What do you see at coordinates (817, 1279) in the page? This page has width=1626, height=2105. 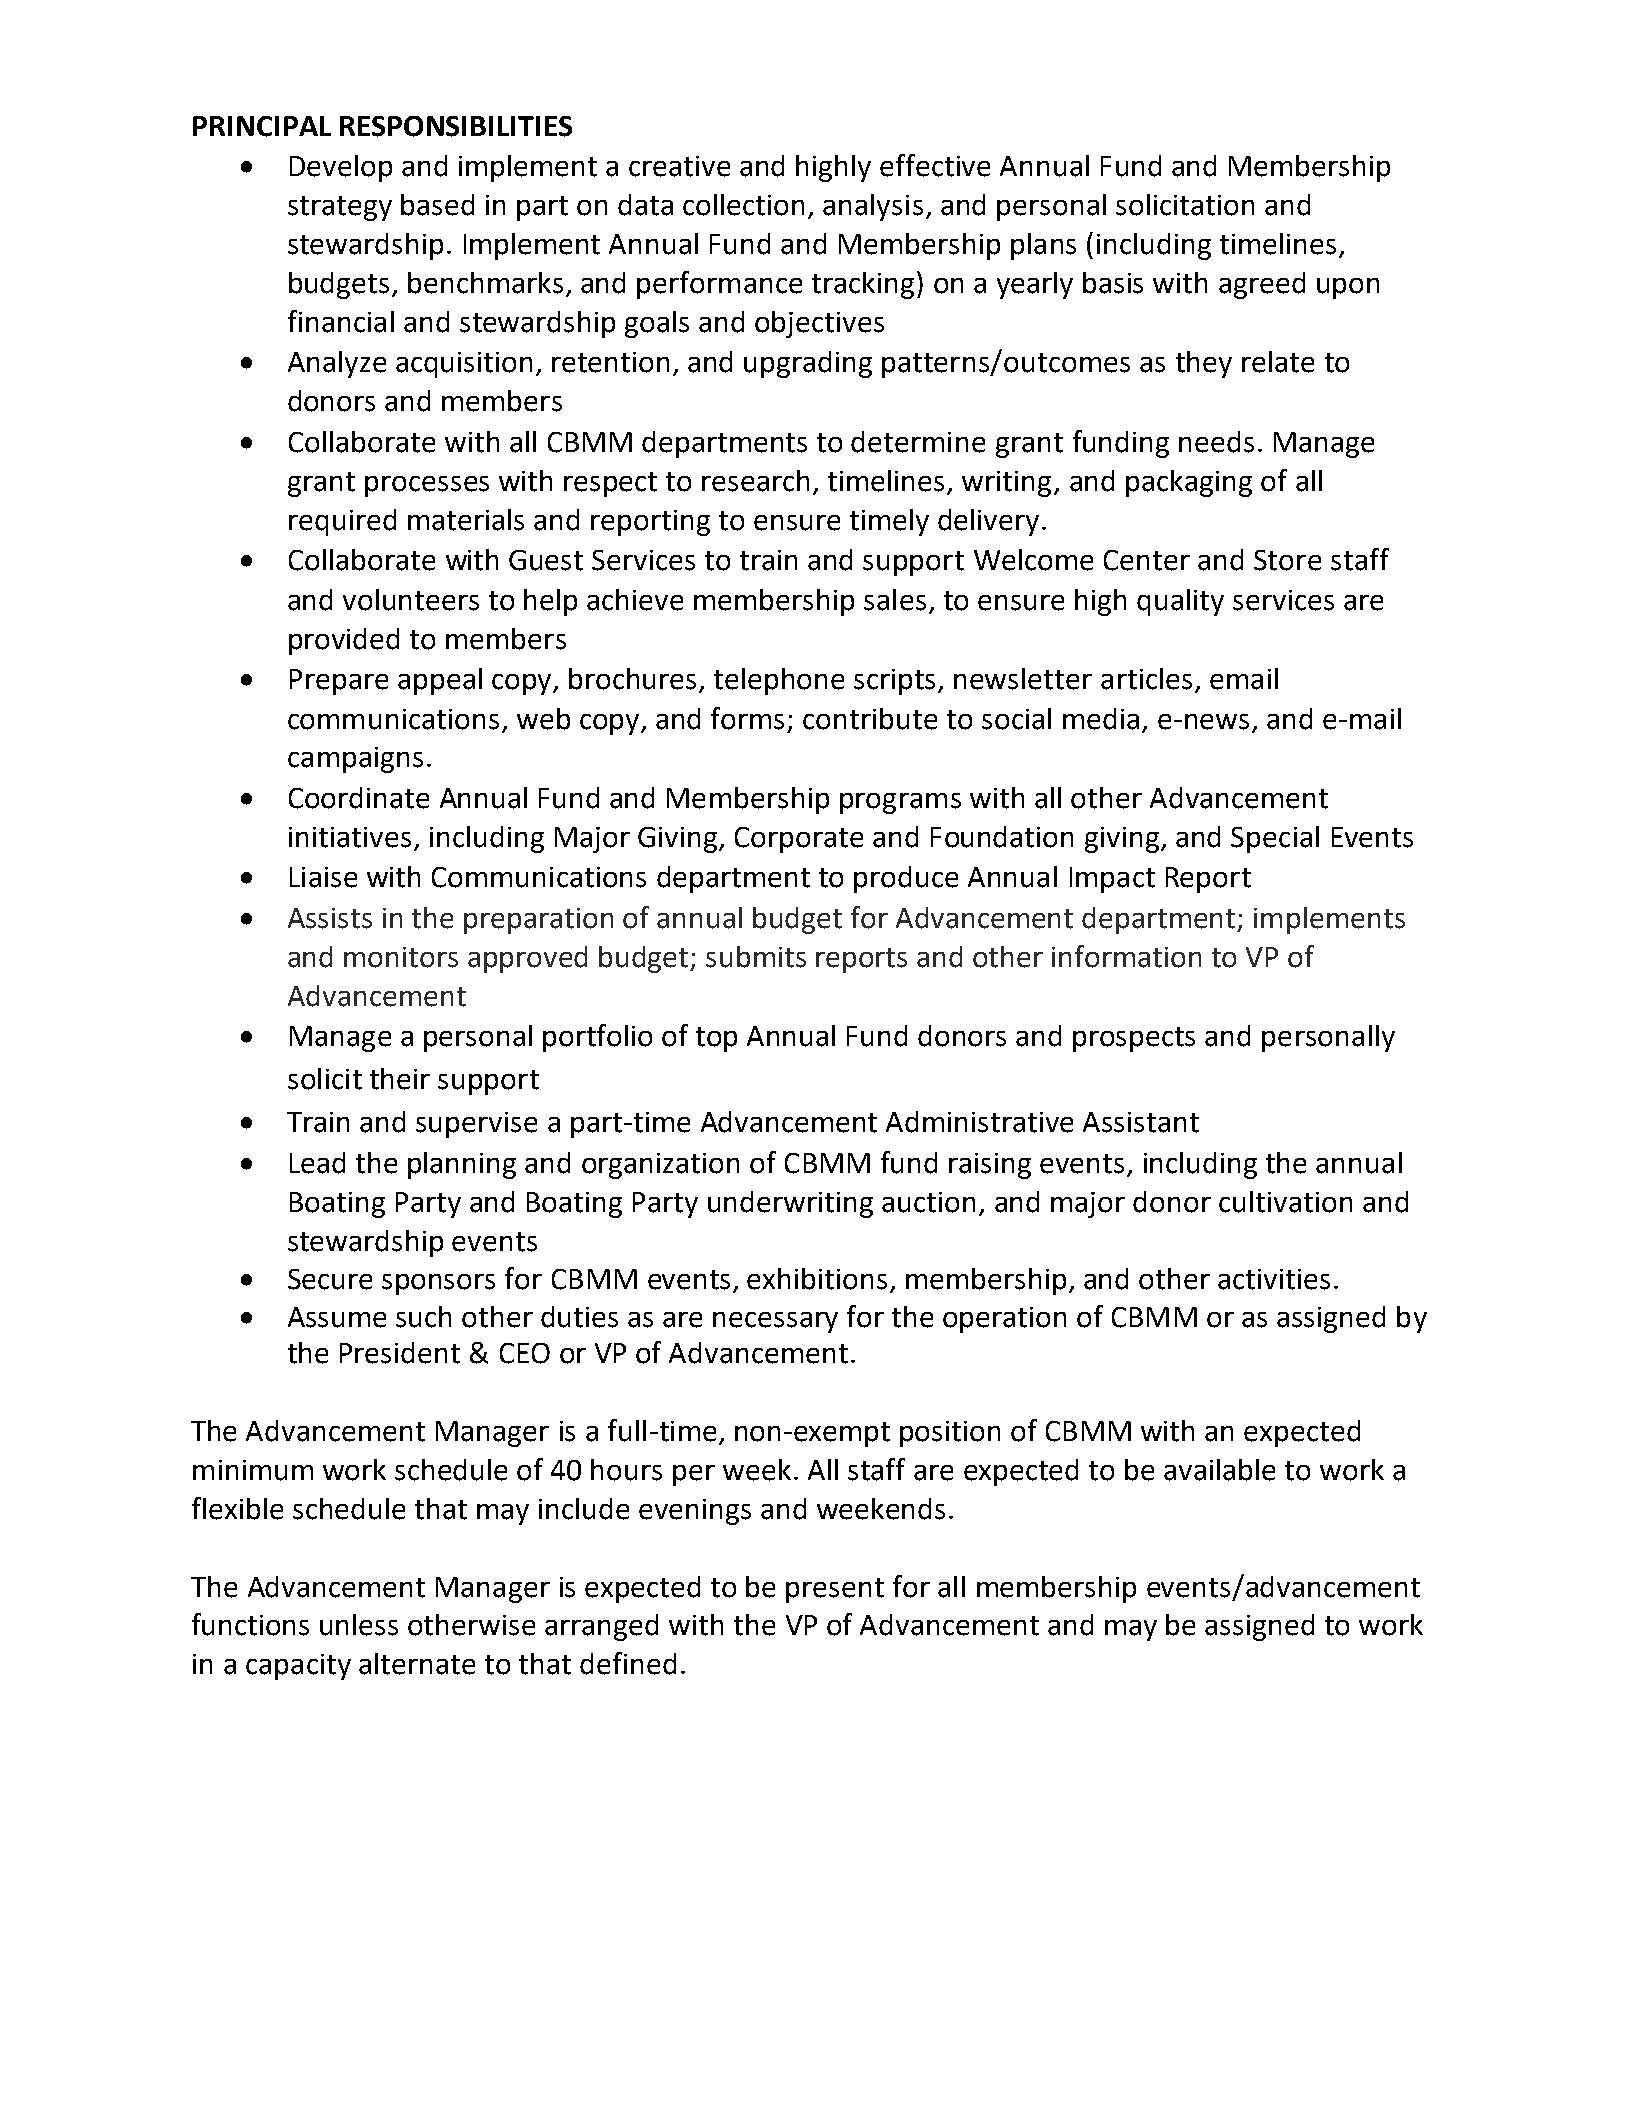 I see `exhibitions` at bounding box center [817, 1279].
